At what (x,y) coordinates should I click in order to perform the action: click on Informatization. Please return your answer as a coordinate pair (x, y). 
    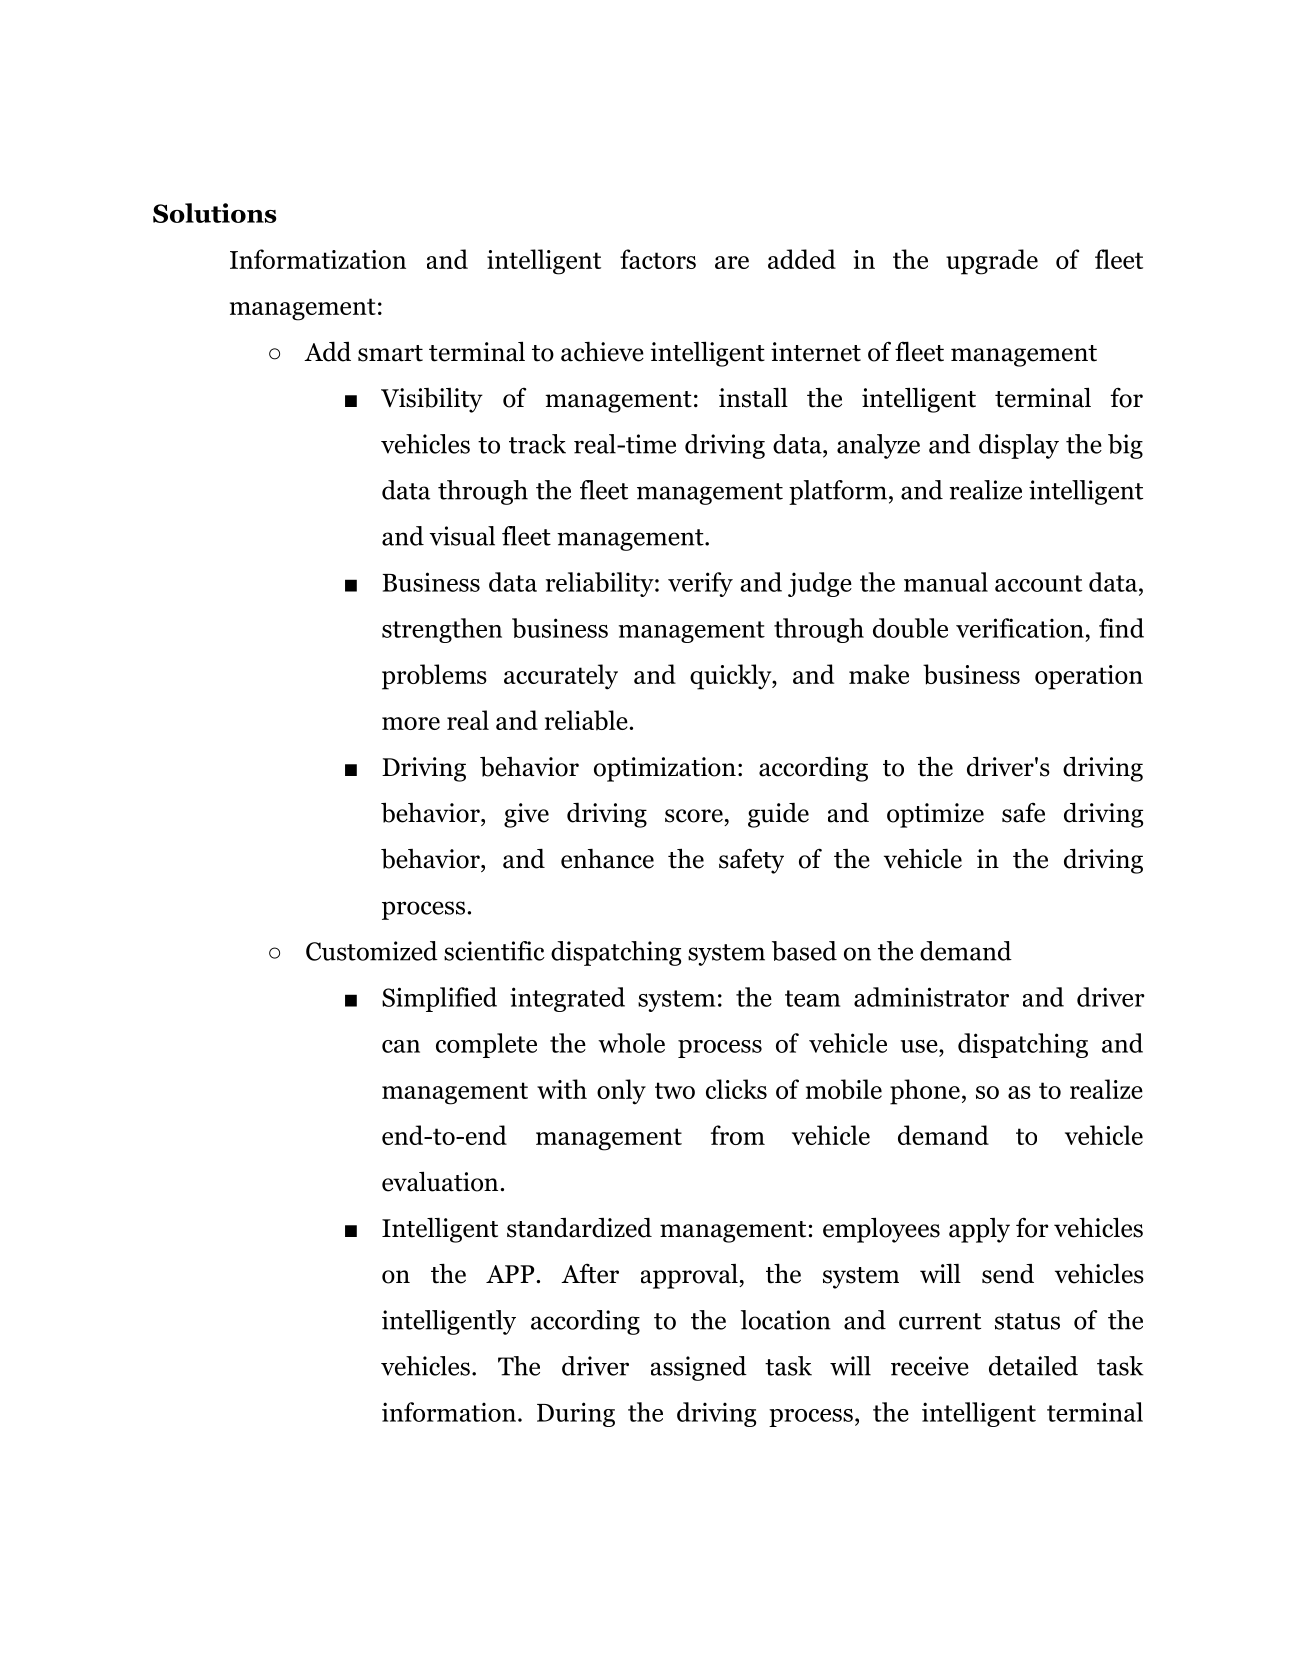
    Looking at the image, I should click on (318, 259).
